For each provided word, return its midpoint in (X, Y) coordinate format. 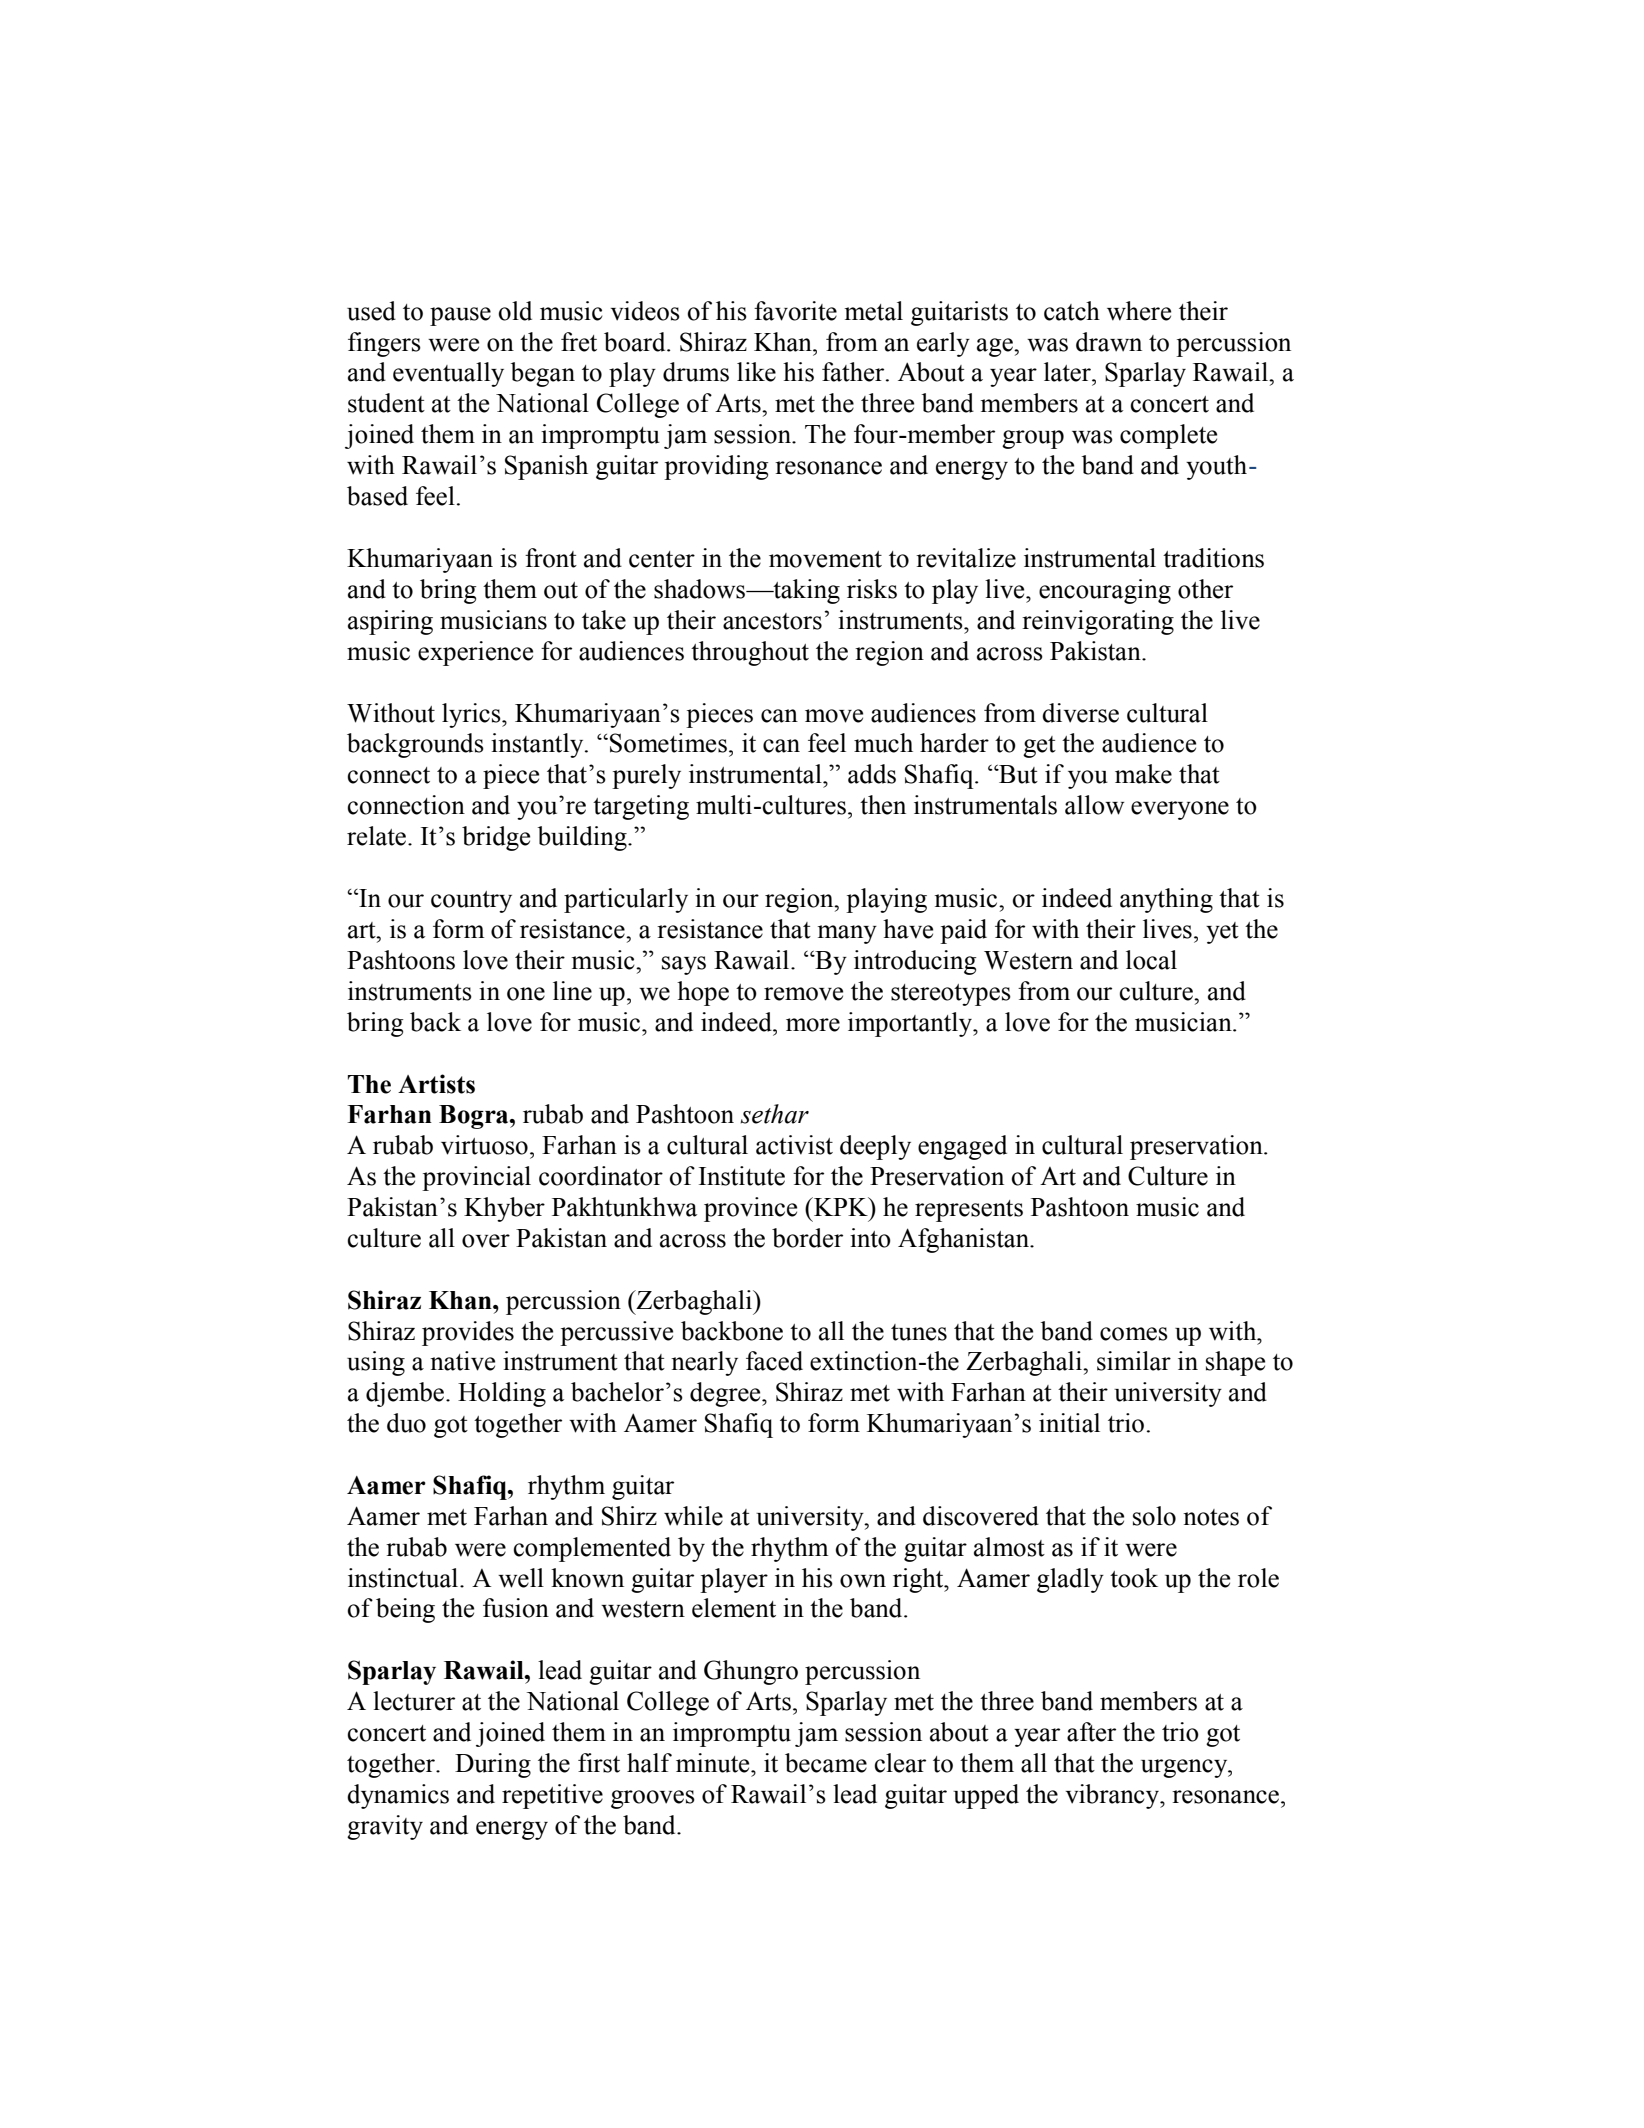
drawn (1109, 342)
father (854, 372)
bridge (496, 838)
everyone (1180, 810)
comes (1134, 1334)
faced (774, 1361)
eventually (448, 374)
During (493, 1765)
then (883, 805)
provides (468, 1333)
